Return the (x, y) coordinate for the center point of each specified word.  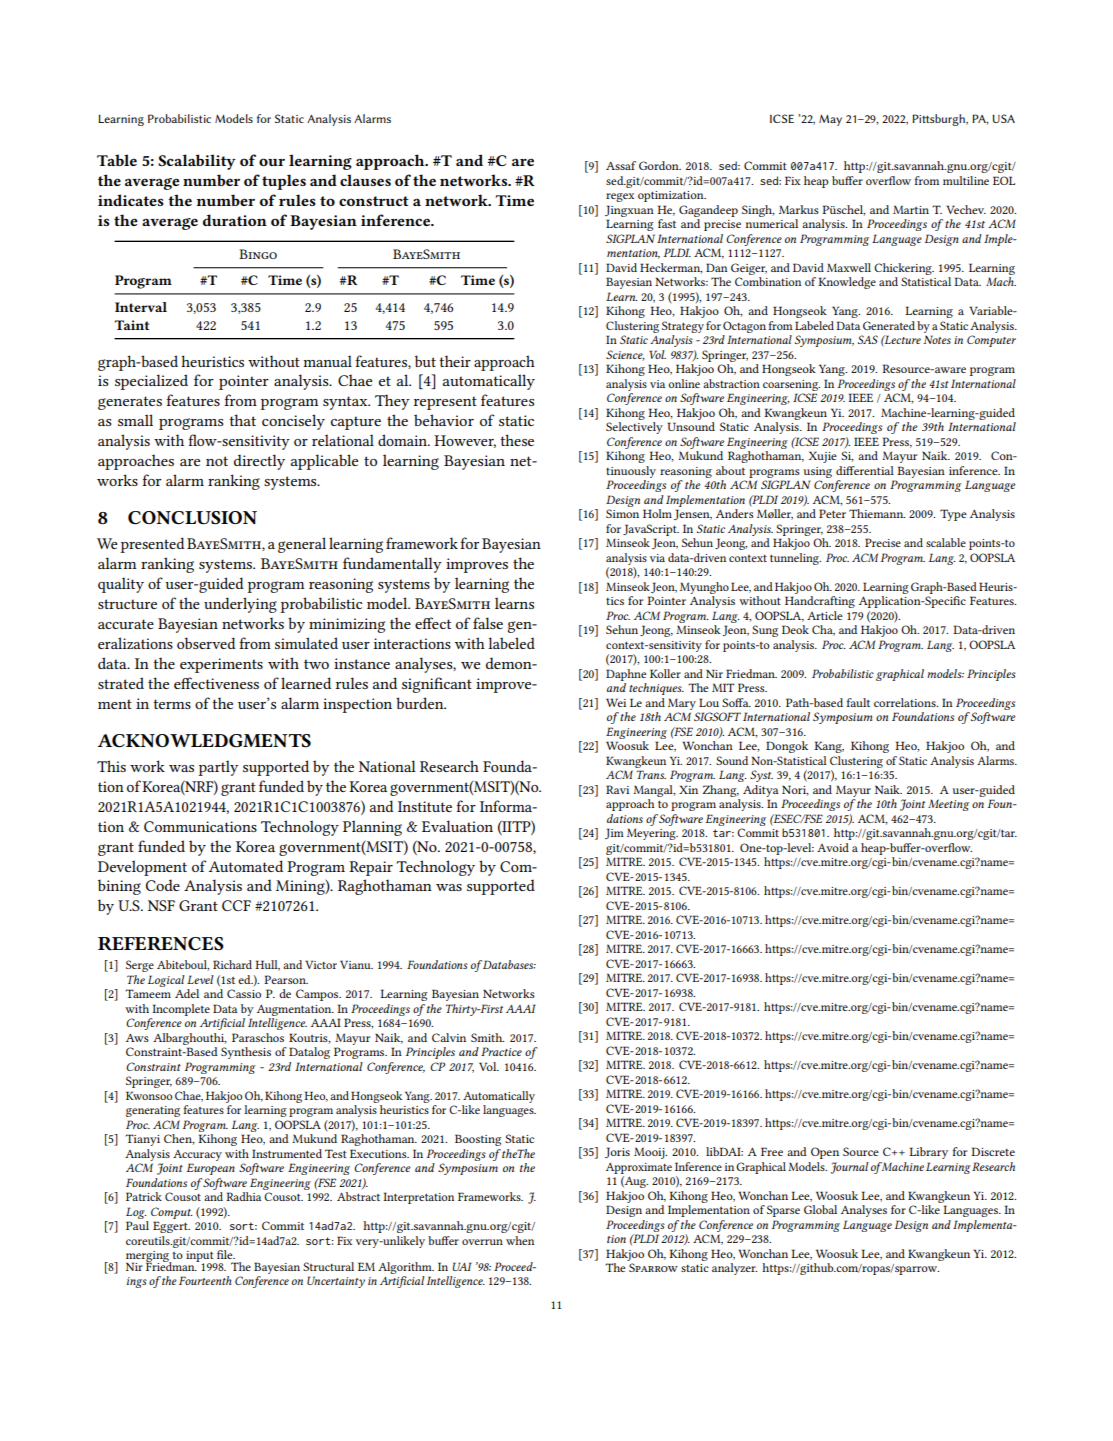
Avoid (833, 847)
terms (172, 704)
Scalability (197, 162)
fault (858, 702)
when (520, 1240)
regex (620, 197)
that (243, 420)
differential (865, 470)
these (517, 440)
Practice (501, 1051)
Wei (616, 702)
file (226, 1254)
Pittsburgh (939, 120)
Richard (232, 964)
